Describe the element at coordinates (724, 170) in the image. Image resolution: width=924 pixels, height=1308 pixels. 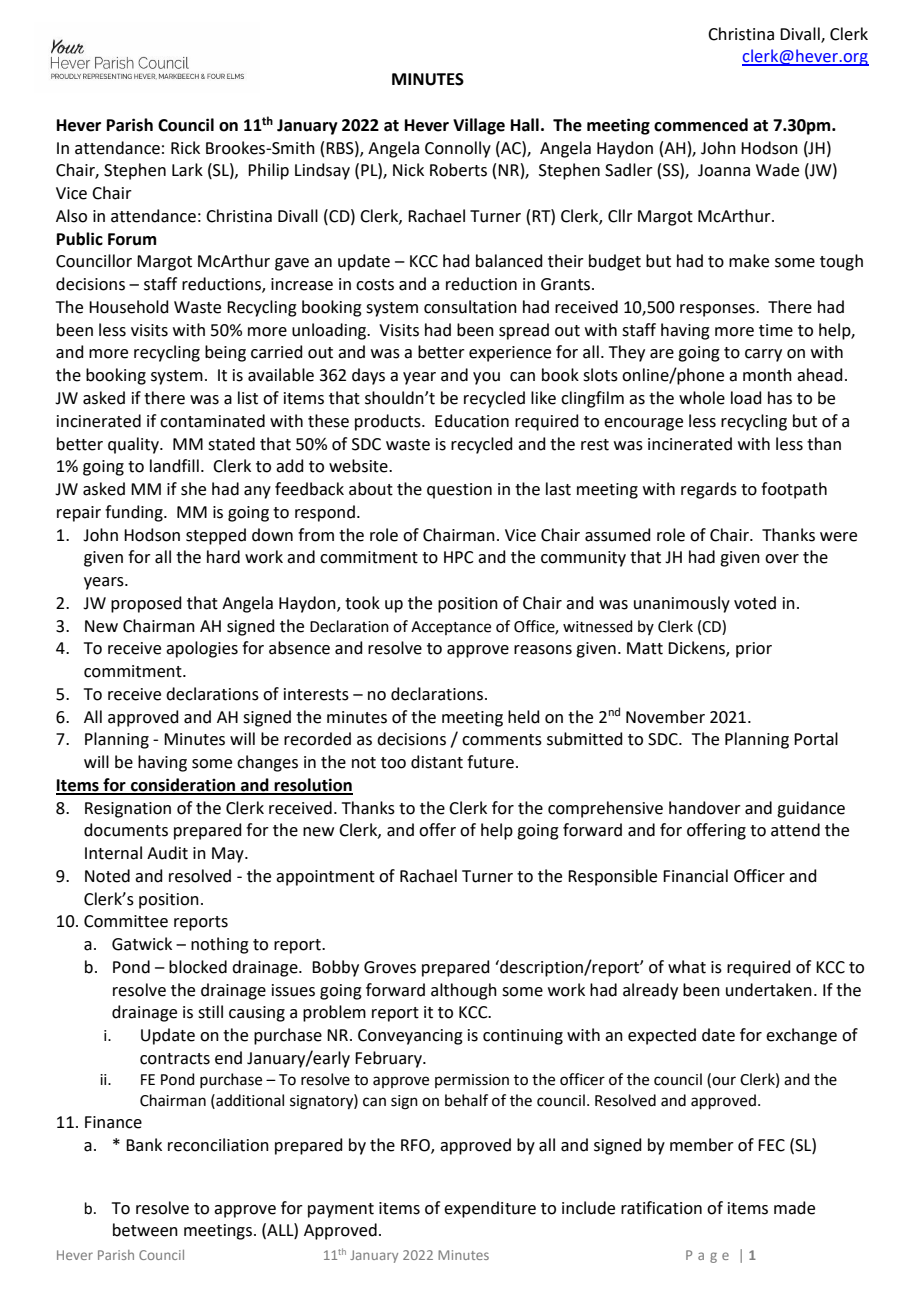
I see `Joanna` at that location.
